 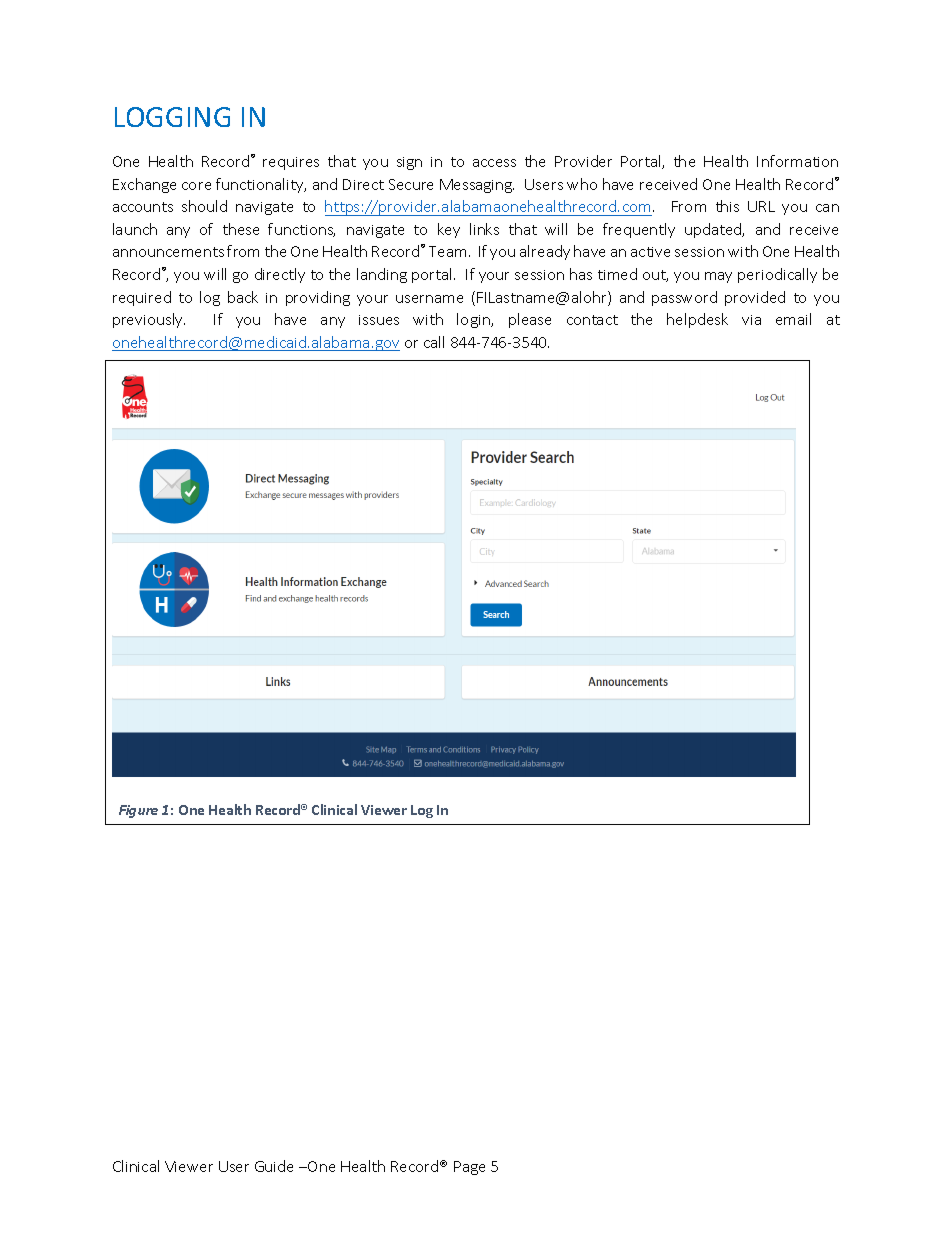 I want to click on login, so click(x=474, y=320).
